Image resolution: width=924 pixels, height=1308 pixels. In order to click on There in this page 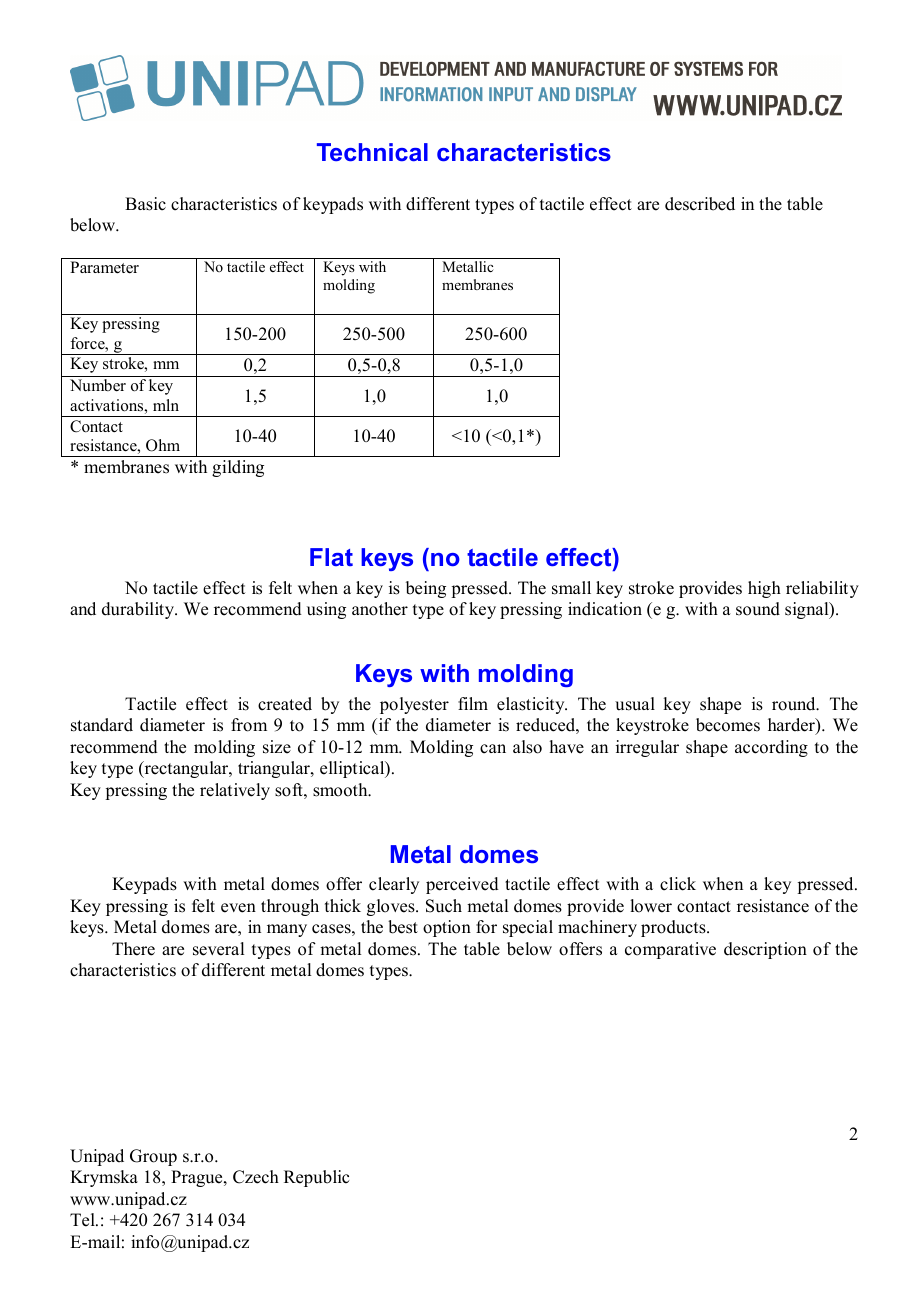, I will do `click(133, 949)`.
